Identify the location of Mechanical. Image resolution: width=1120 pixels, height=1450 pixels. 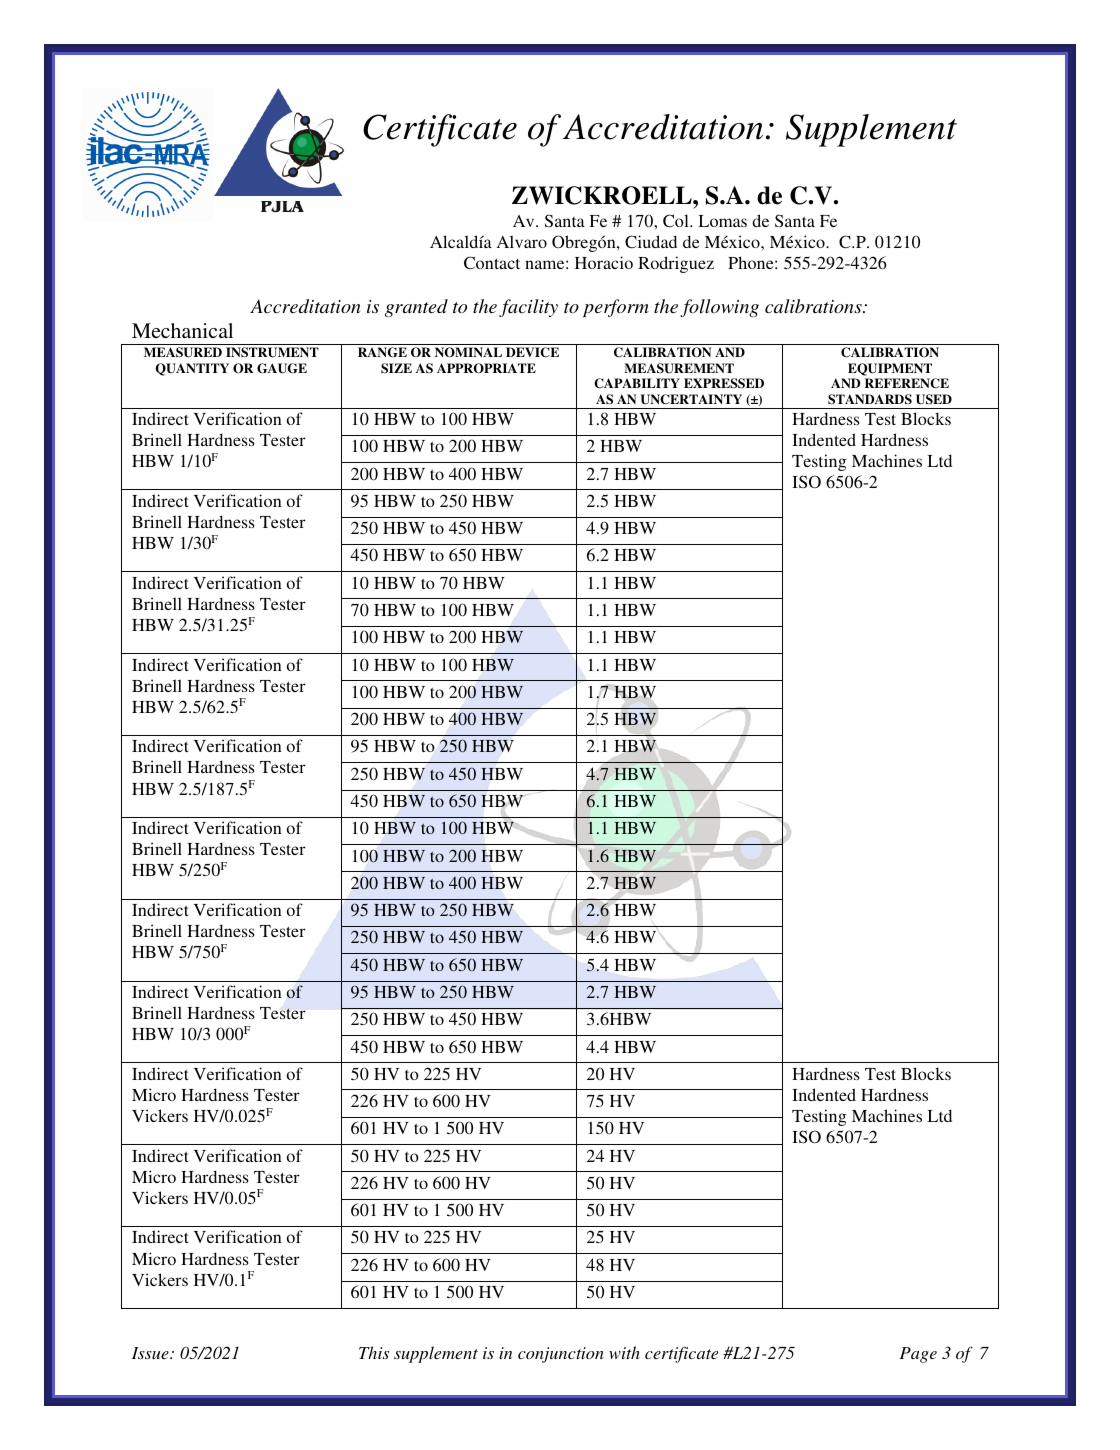
(182, 330).
